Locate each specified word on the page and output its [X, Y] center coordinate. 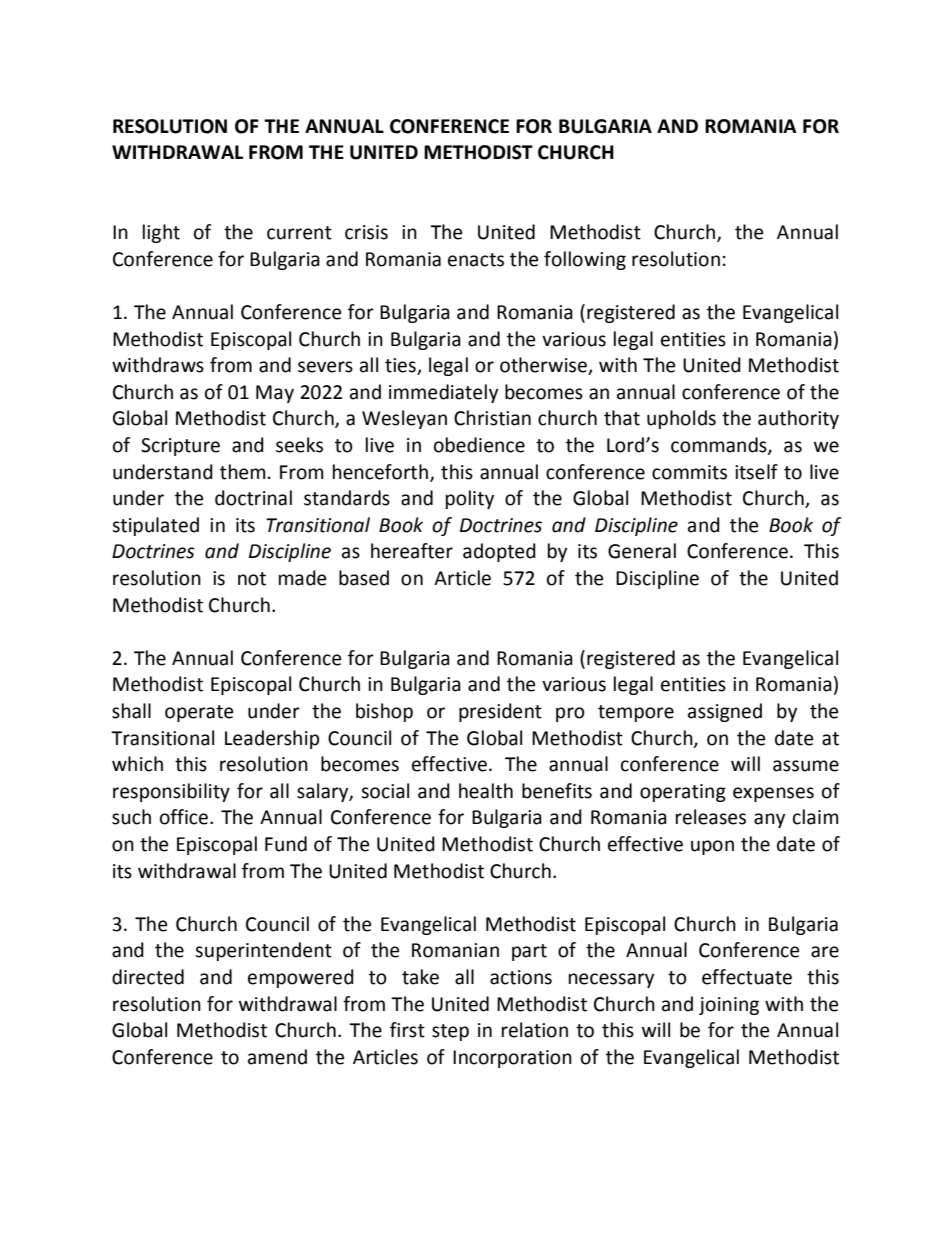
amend [277, 1057]
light [161, 233]
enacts [476, 260]
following [585, 260]
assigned [725, 712]
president [500, 712]
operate [199, 713]
